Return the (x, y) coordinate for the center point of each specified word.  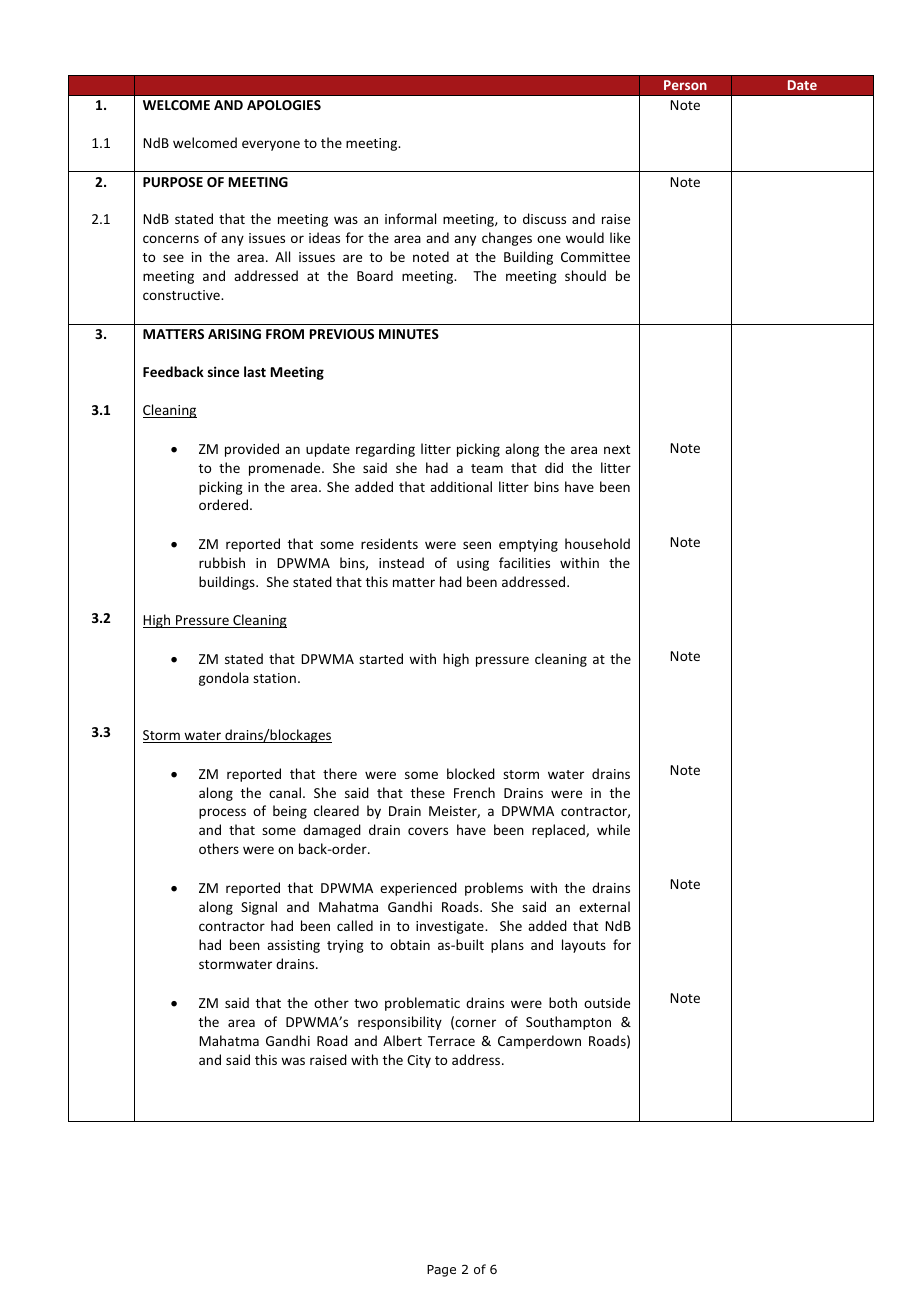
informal (410, 218)
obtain (410, 944)
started (381, 658)
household (597, 543)
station (274, 678)
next (617, 449)
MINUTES (409, 334)
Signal (259, 908)
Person (685, 85)
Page (441, 1271)
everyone (271, 145)
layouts (584, 946)
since (223, 371)
